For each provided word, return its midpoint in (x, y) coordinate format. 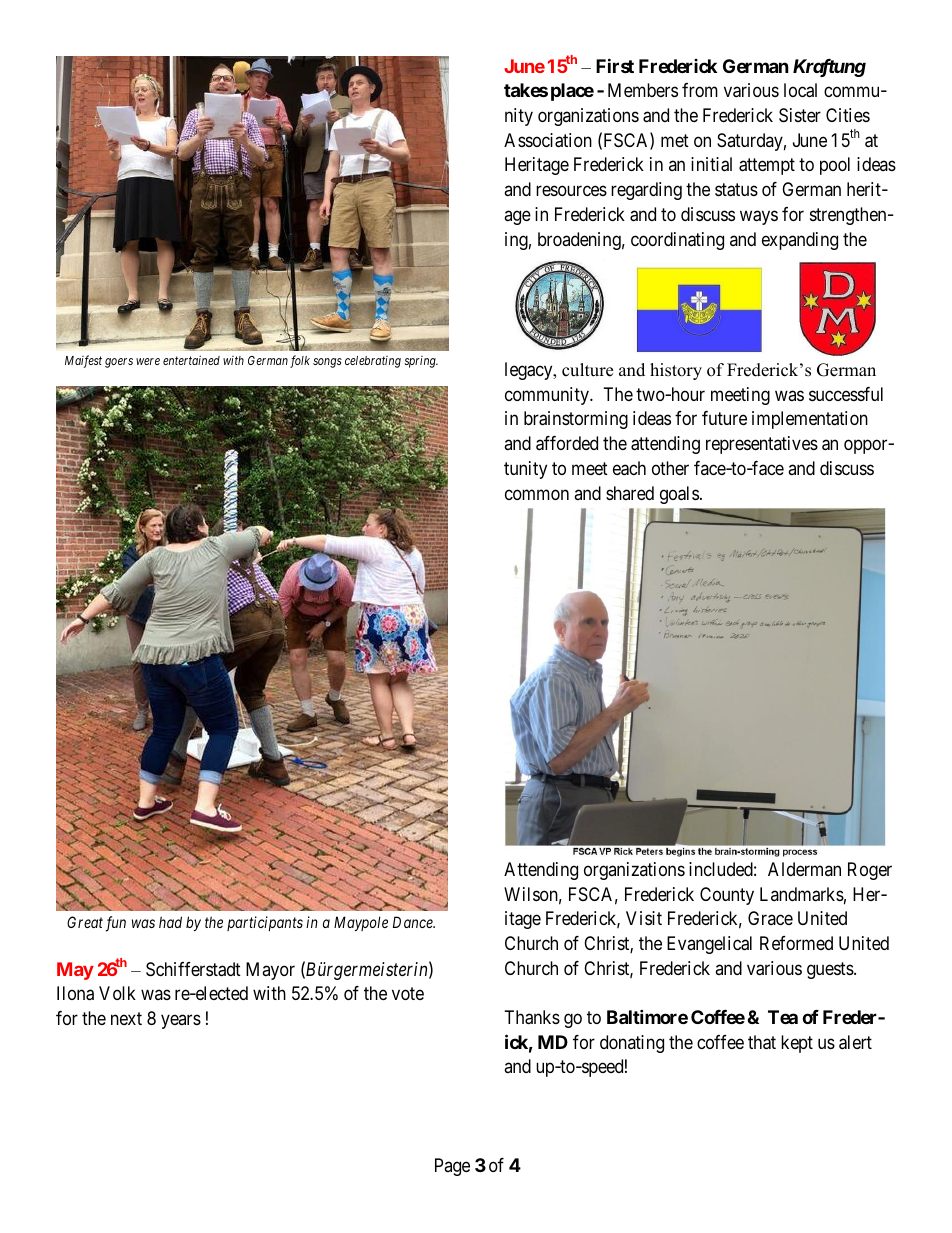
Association (548, 140)
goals (679, 495)
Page (452, 1167)
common (537, 494)
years (181, 1022)
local (800, 90)
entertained (191, 360)
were (148, 361)
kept (797, 1044)
